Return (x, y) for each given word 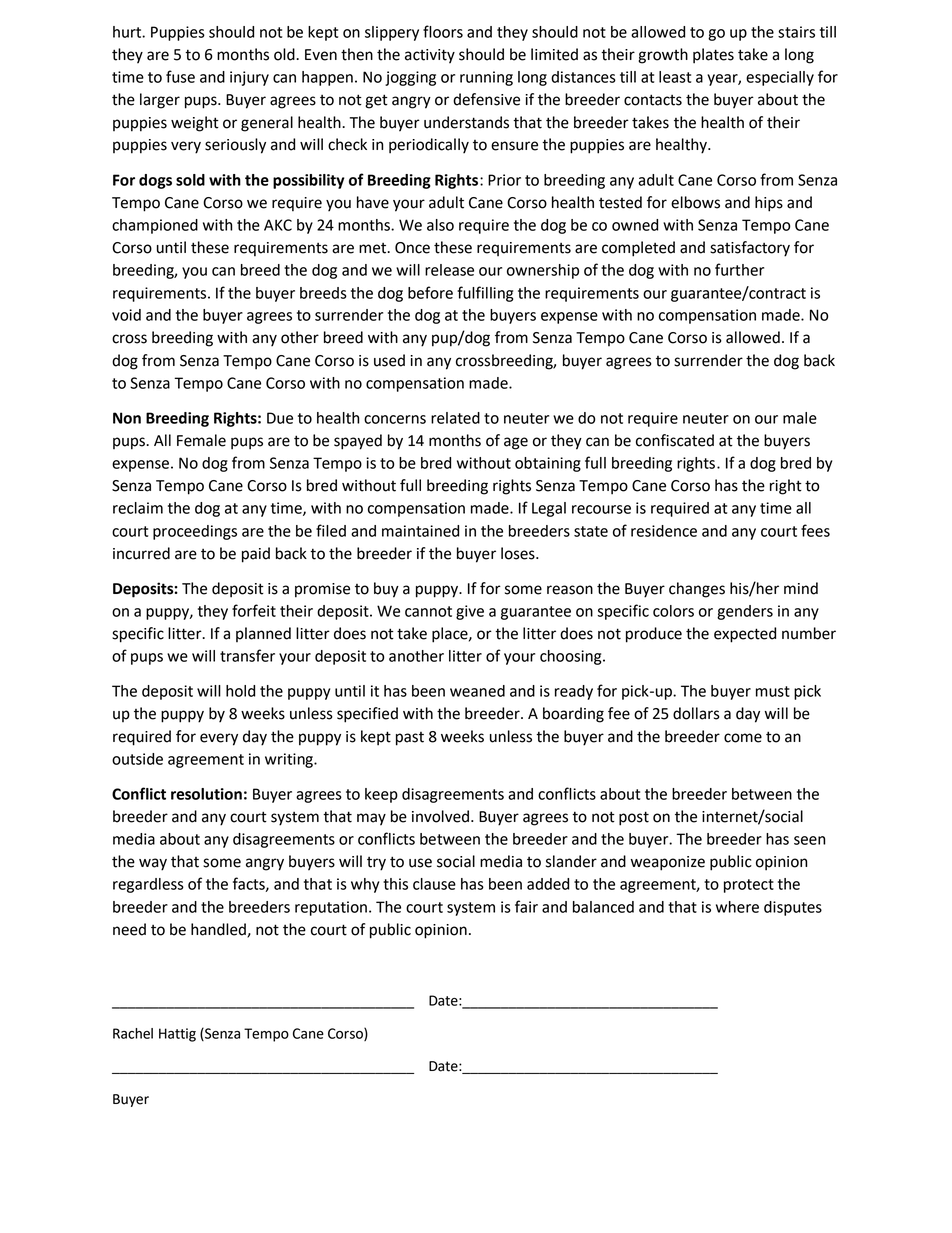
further (739, 269)
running (486, 78)
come (743, 738)
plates (713, 56)
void (126, 315)
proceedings (195, 532)
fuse (180, 76)
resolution (206, 794)
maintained (420, 531)
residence (664, 531)
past (410, 739)
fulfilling (485, 294)
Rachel (133, 1033)
